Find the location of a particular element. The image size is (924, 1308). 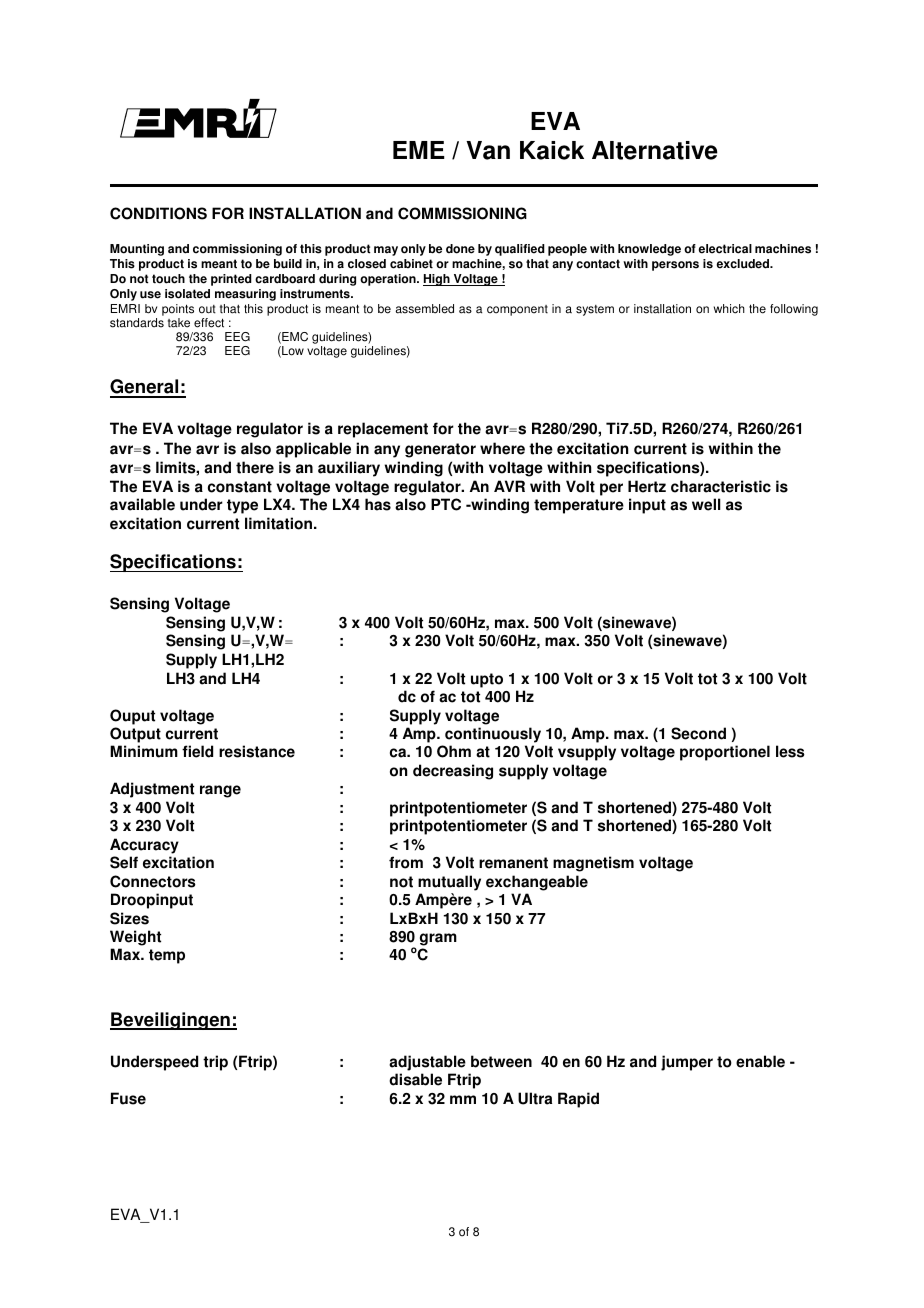

Fuse is located at coordinates (128, 1098).
